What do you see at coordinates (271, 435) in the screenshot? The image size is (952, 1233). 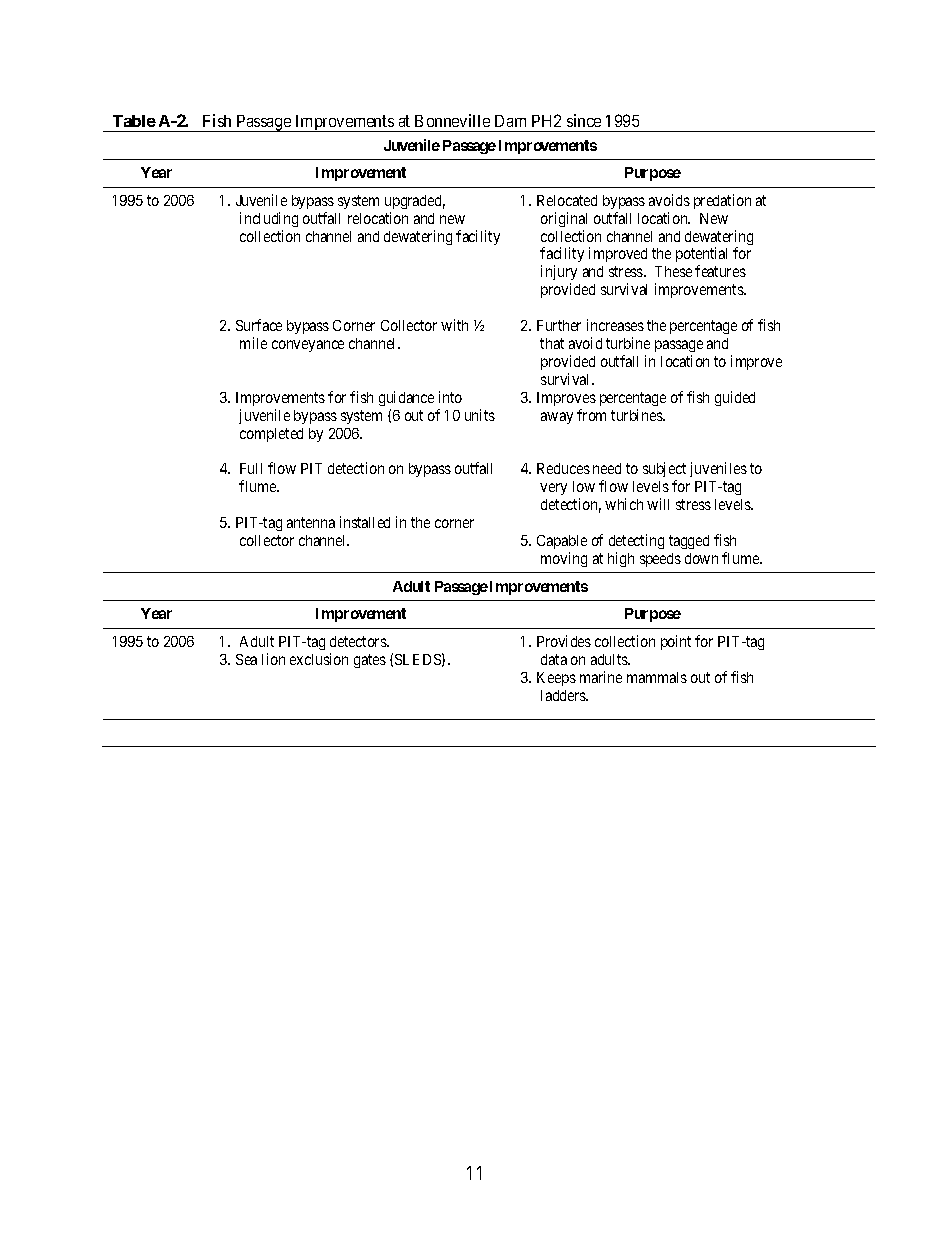 I see `completed` at bounding box center [271, 435].
